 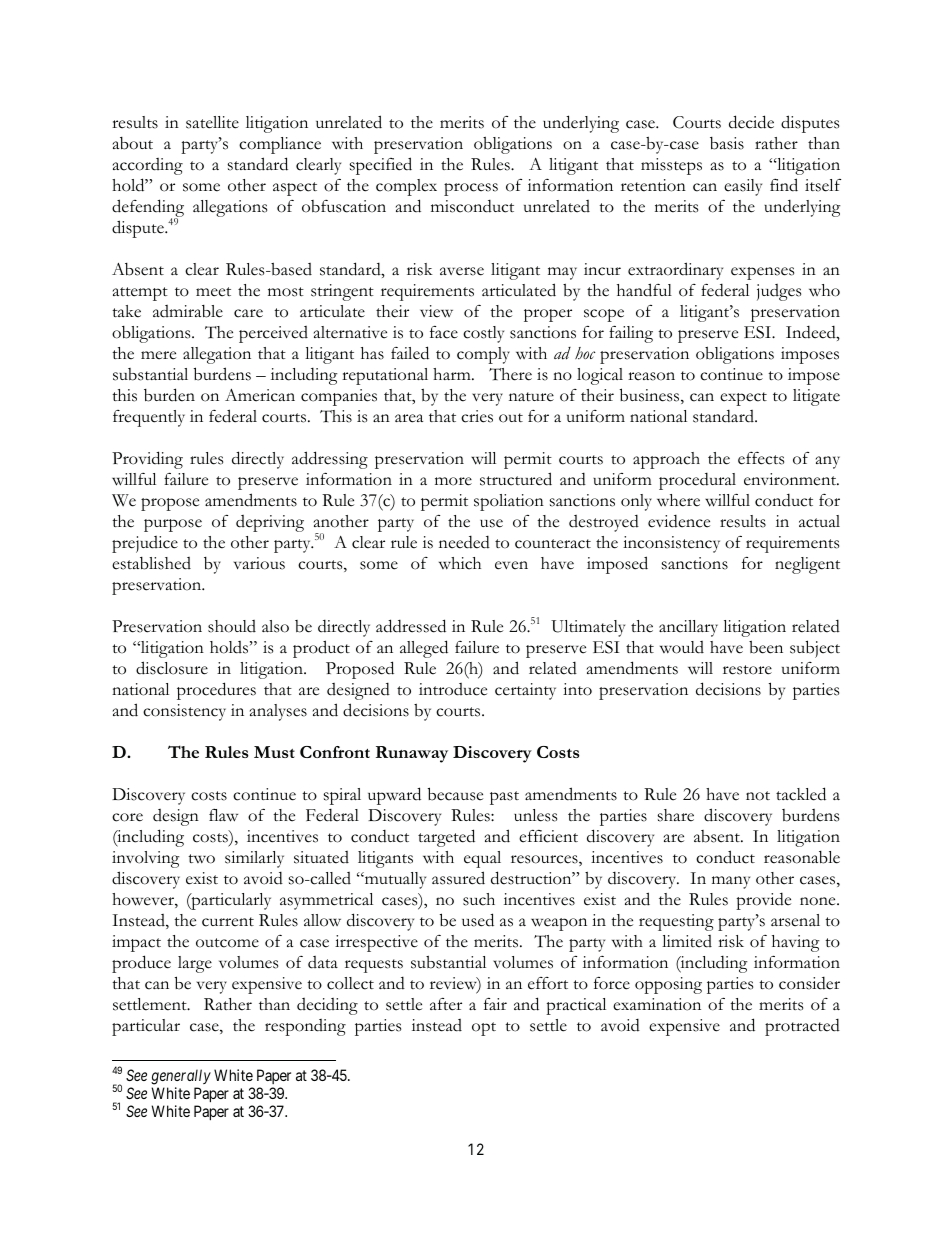 What do you see at coordinates (232, 626) in the screenshot?
I see `should` at bounding box center [232, 626].
